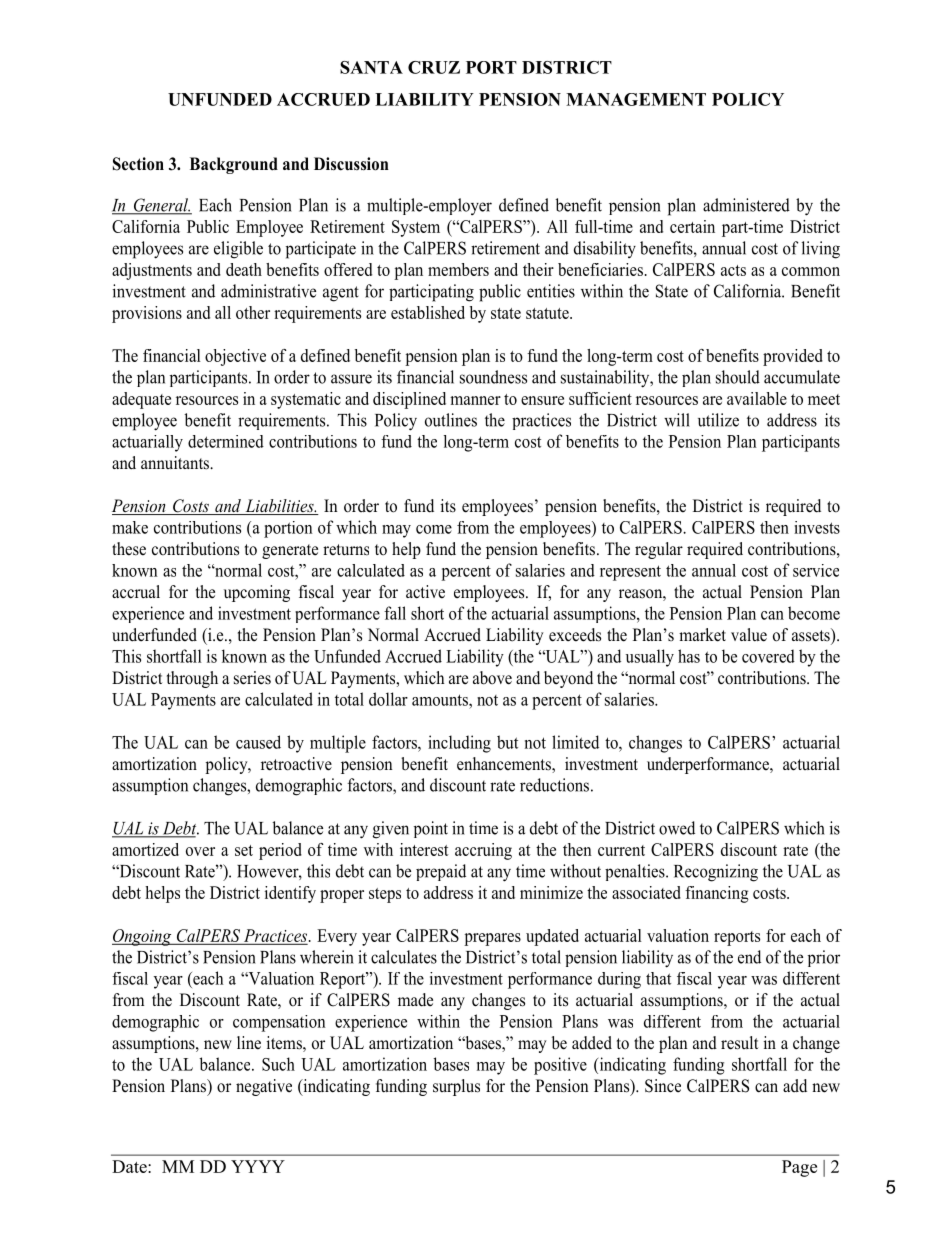 This screenshot has width=952, height=1233. Describe the element at coordinates (257, 593) in the screenshot. I see `upcoming` at that location.
